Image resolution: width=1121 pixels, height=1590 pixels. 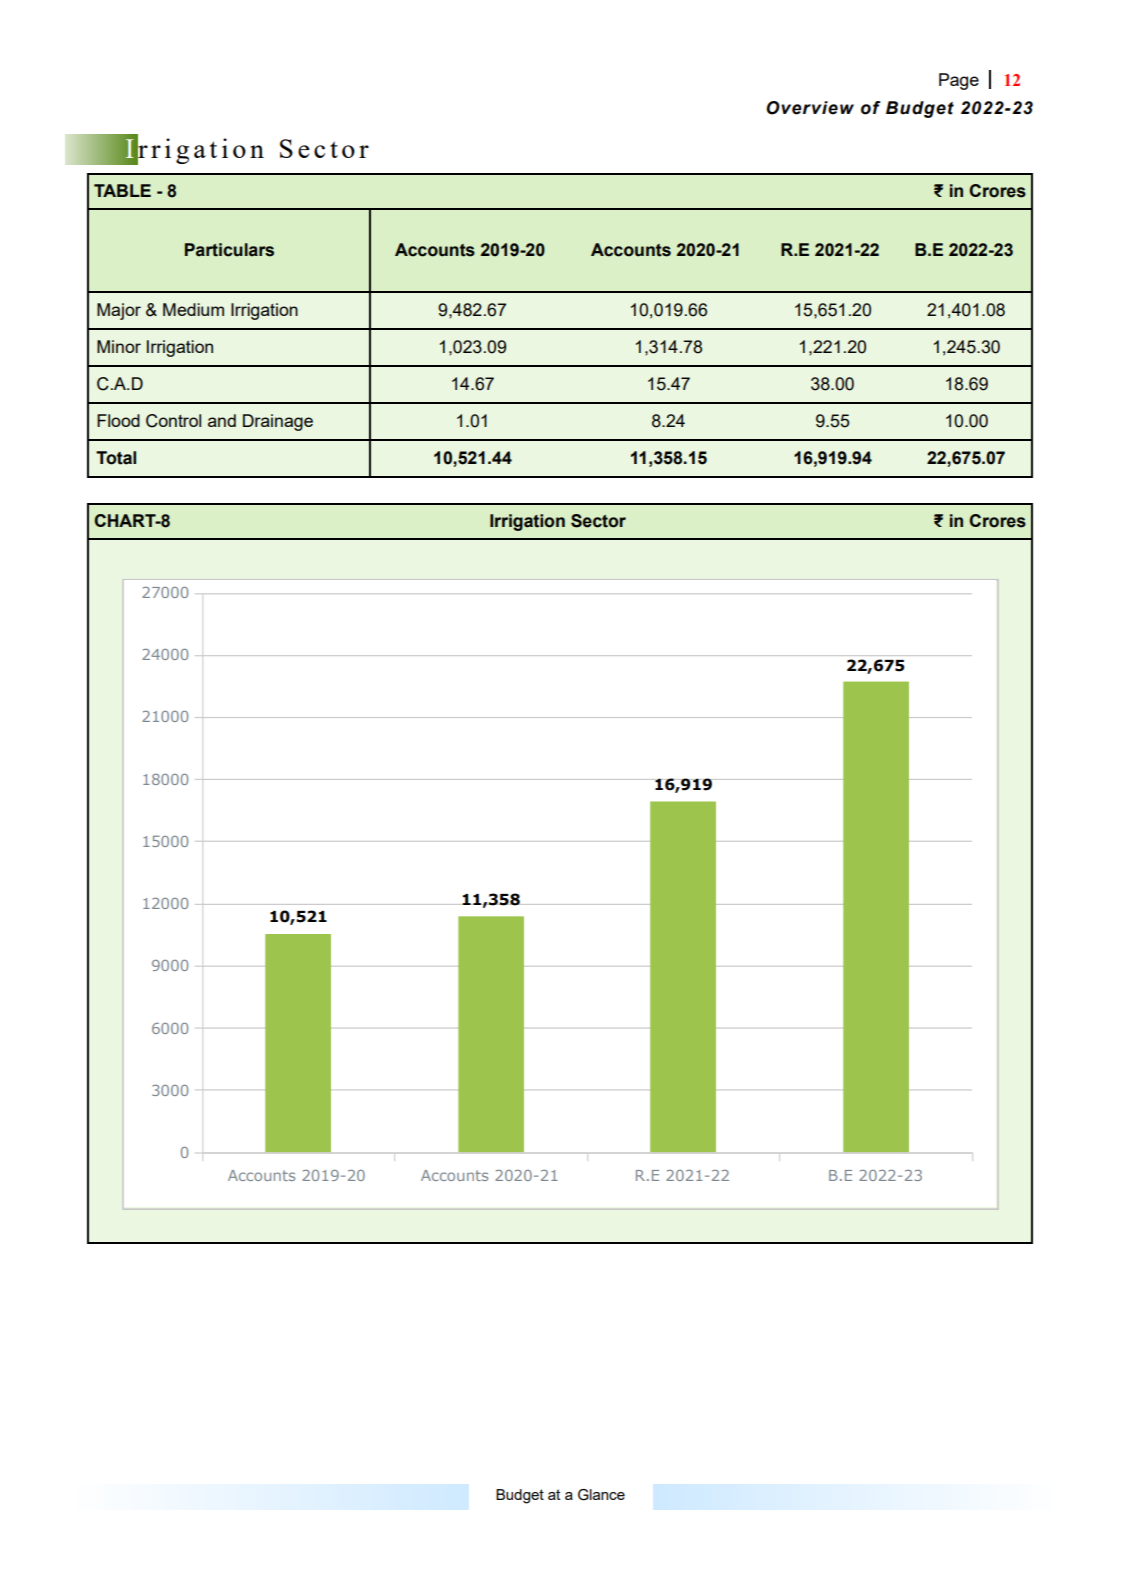 I want to click on Particulars, so click(x=229, y=250).
